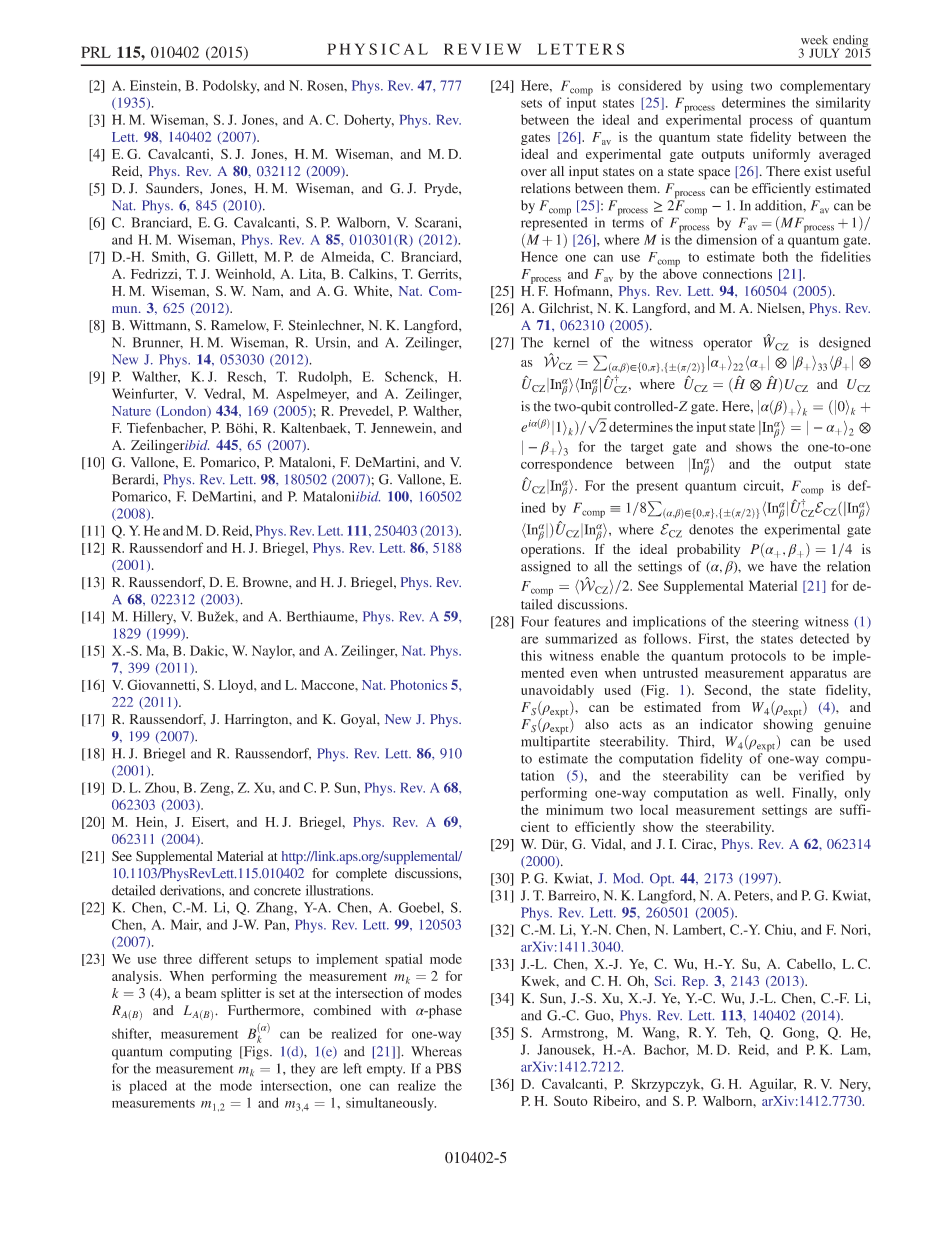 The image size is (952, 1233). What do you see at coordinates (131, 411) in the screenshot?
I see `Nature` at bounding box center [131, 411].
